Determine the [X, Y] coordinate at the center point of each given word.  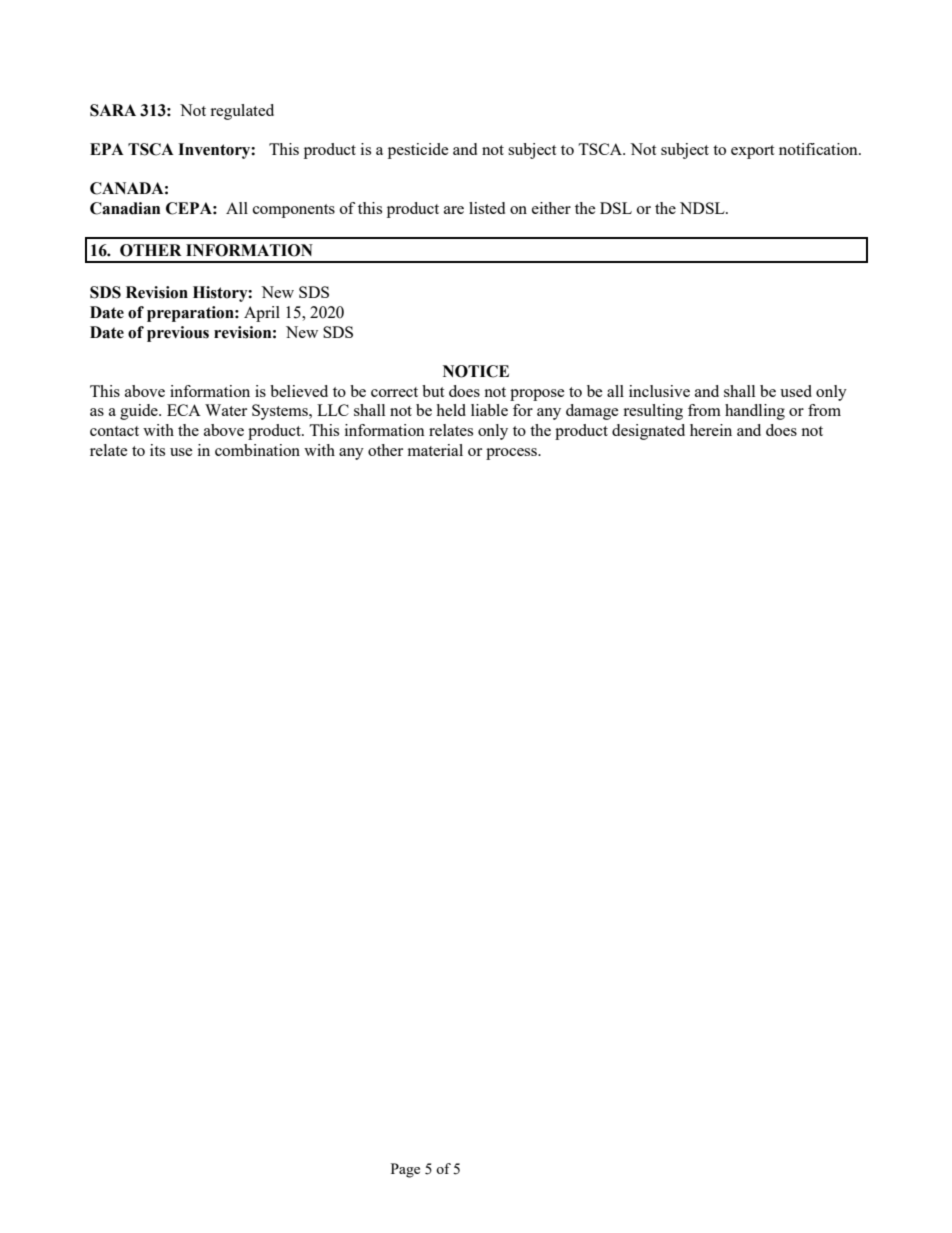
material [435, 450]
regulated [242, 112]
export [752, 152]
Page [405, 1170]
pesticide [418, 151]
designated [648, 432]
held [451, 410]
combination [257, 450]
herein [711, 430]
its [157, 450]
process [513, 454]
